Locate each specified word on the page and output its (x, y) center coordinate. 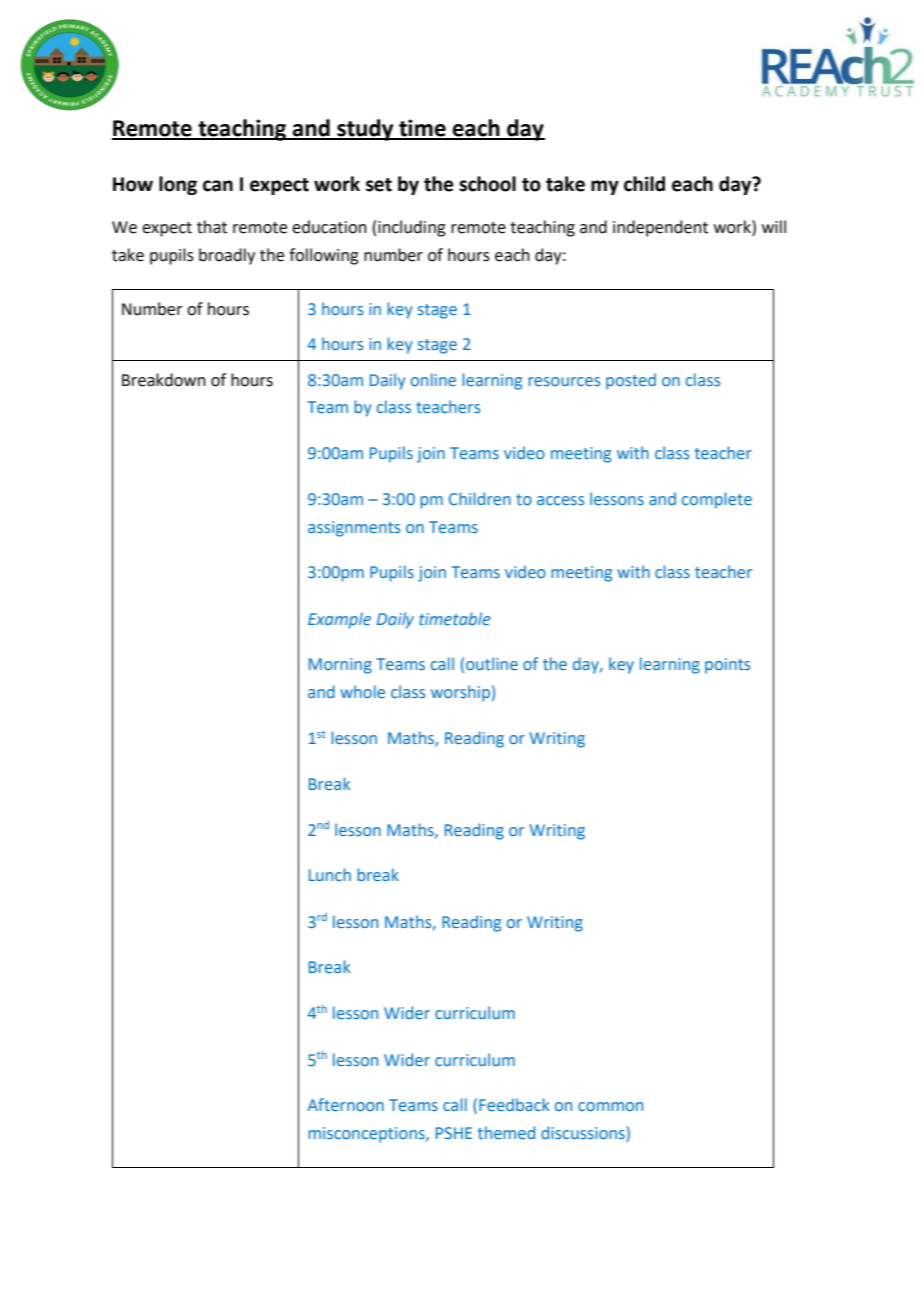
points (727, 666)
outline (492, 663)
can (218, 186)
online (433, 379)
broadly (227, 256)
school (487, 184)
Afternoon (345, 1104)
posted (631, 381)
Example (339, 620)
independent (660, 228)
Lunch (330, 874)
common (610, 1106)
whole (362, 691)
